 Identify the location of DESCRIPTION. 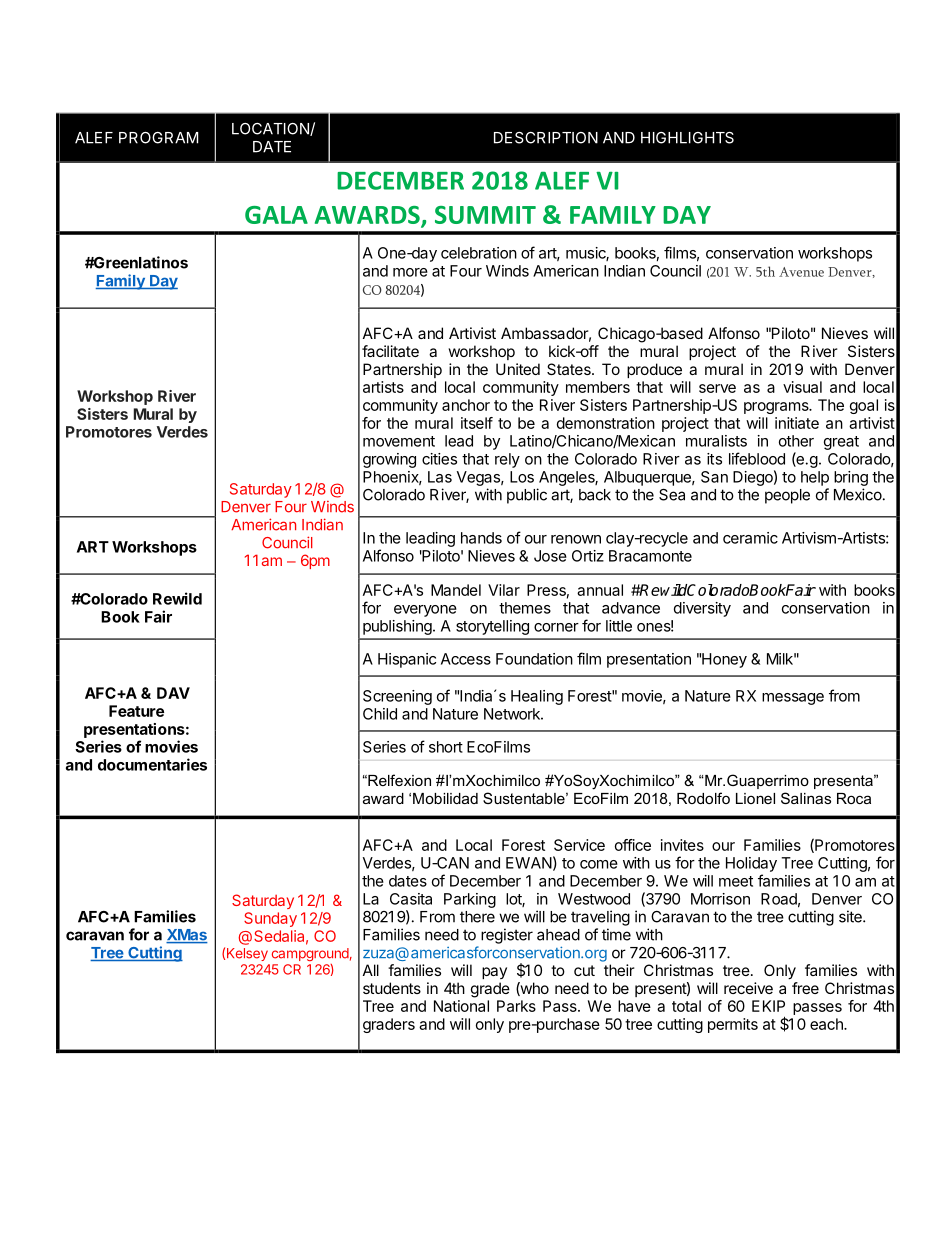
(546, 138).
